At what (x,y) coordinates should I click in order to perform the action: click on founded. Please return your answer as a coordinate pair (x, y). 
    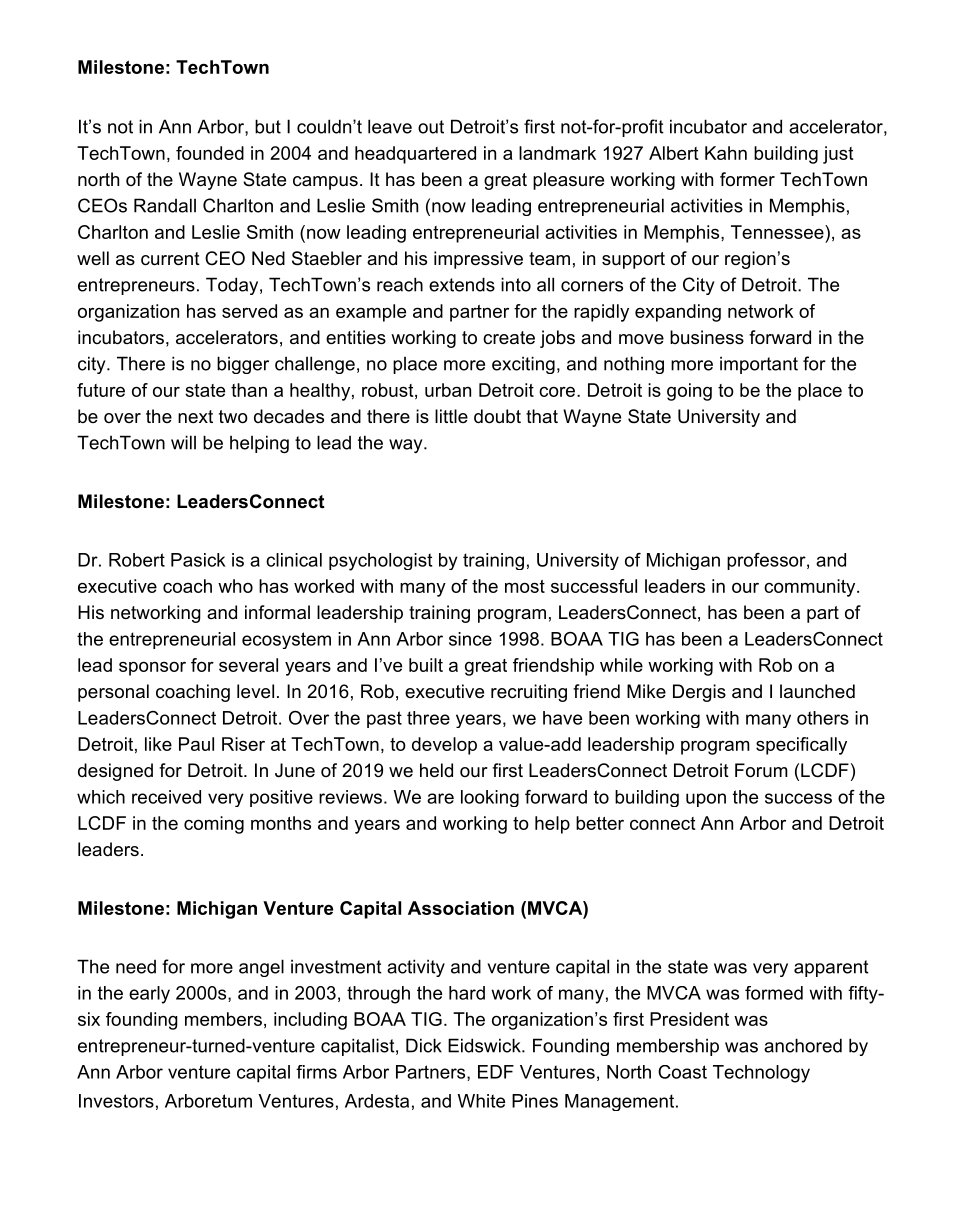
    Looking at the image, I should click on (210, 153).
